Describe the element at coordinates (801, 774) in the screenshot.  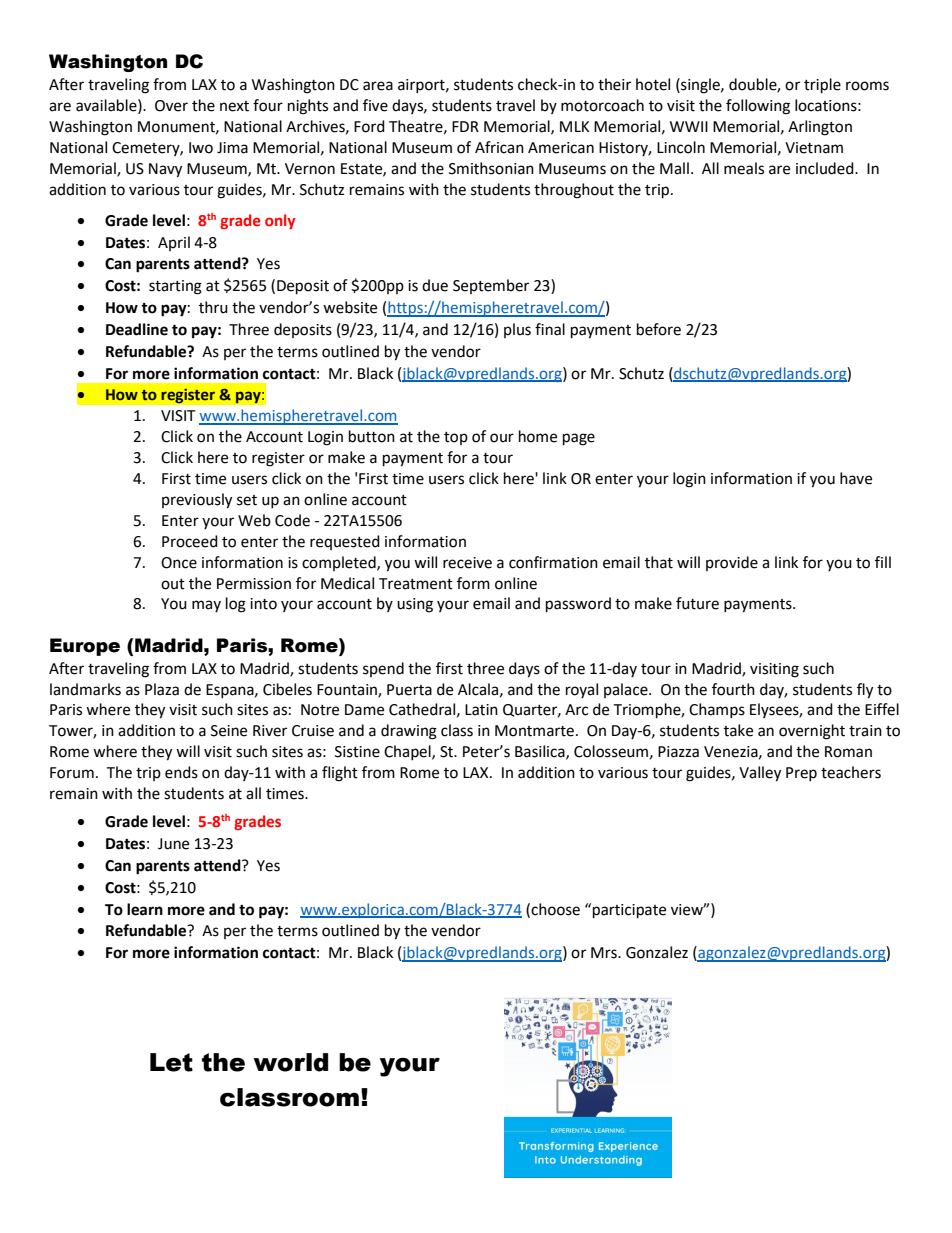
I see `Prep` at that location.
